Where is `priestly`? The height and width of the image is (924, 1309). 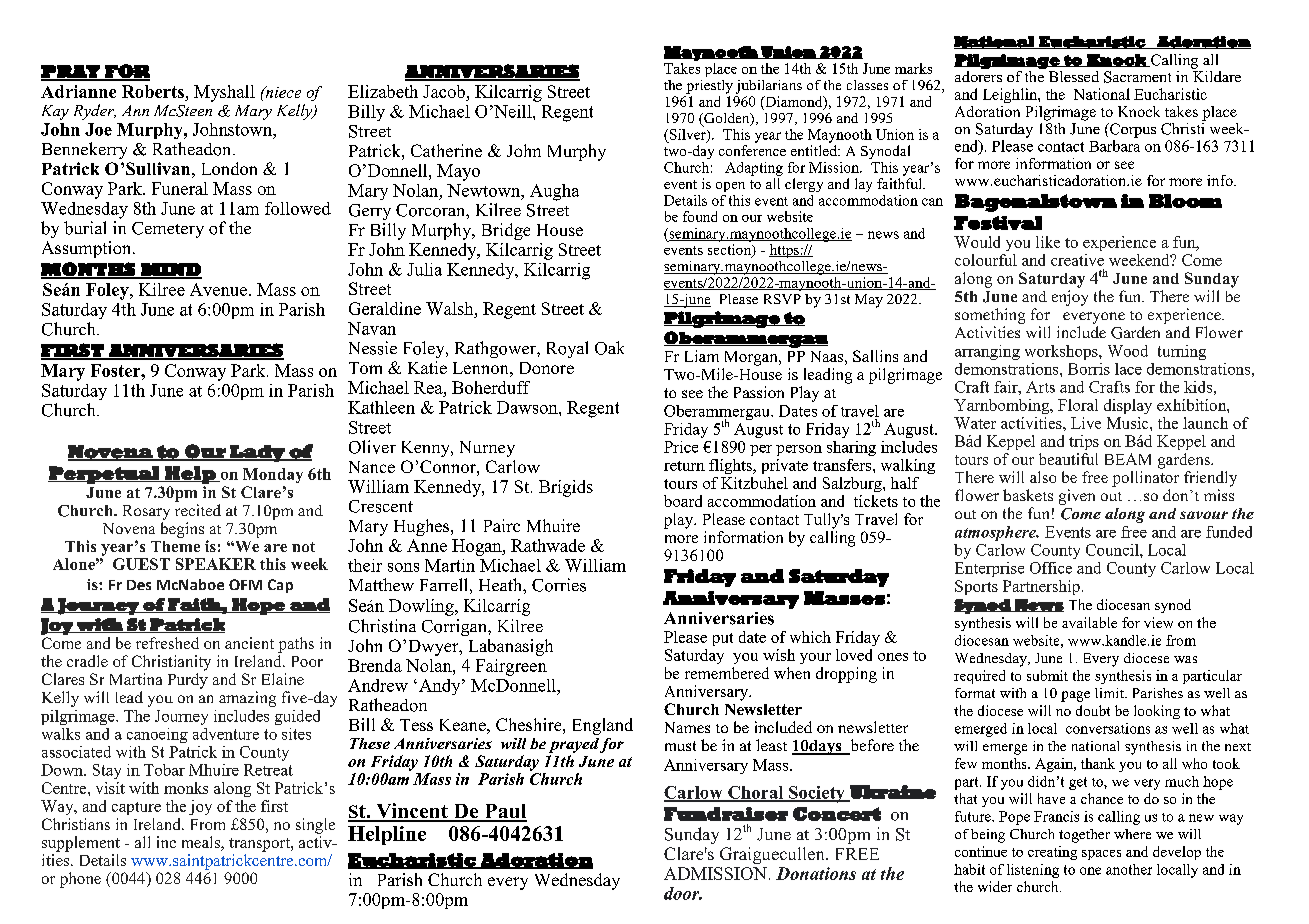 priestly is located at coordinates (709, 87).
